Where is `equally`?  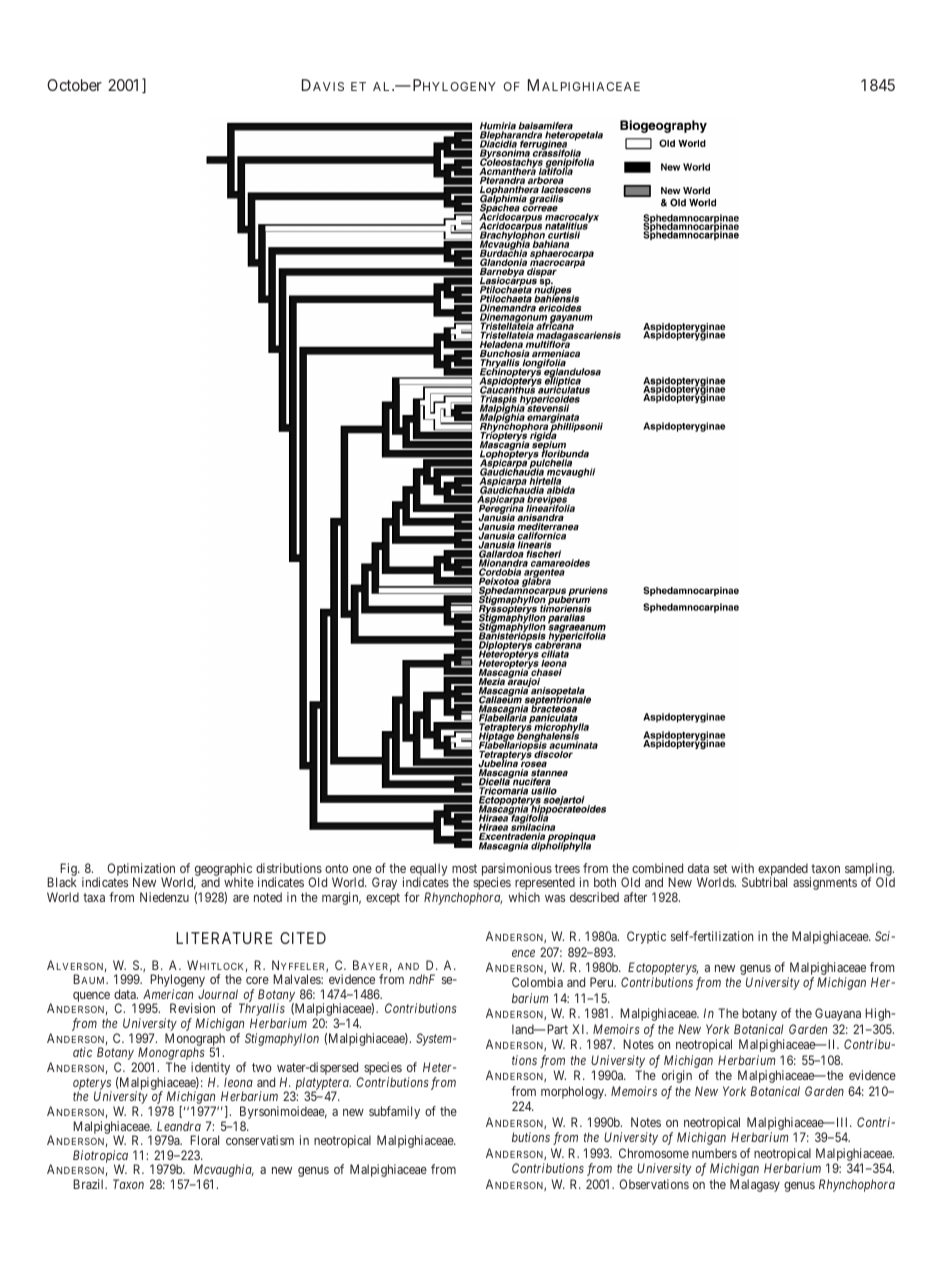 equally is located at coordinates (429, 871).
